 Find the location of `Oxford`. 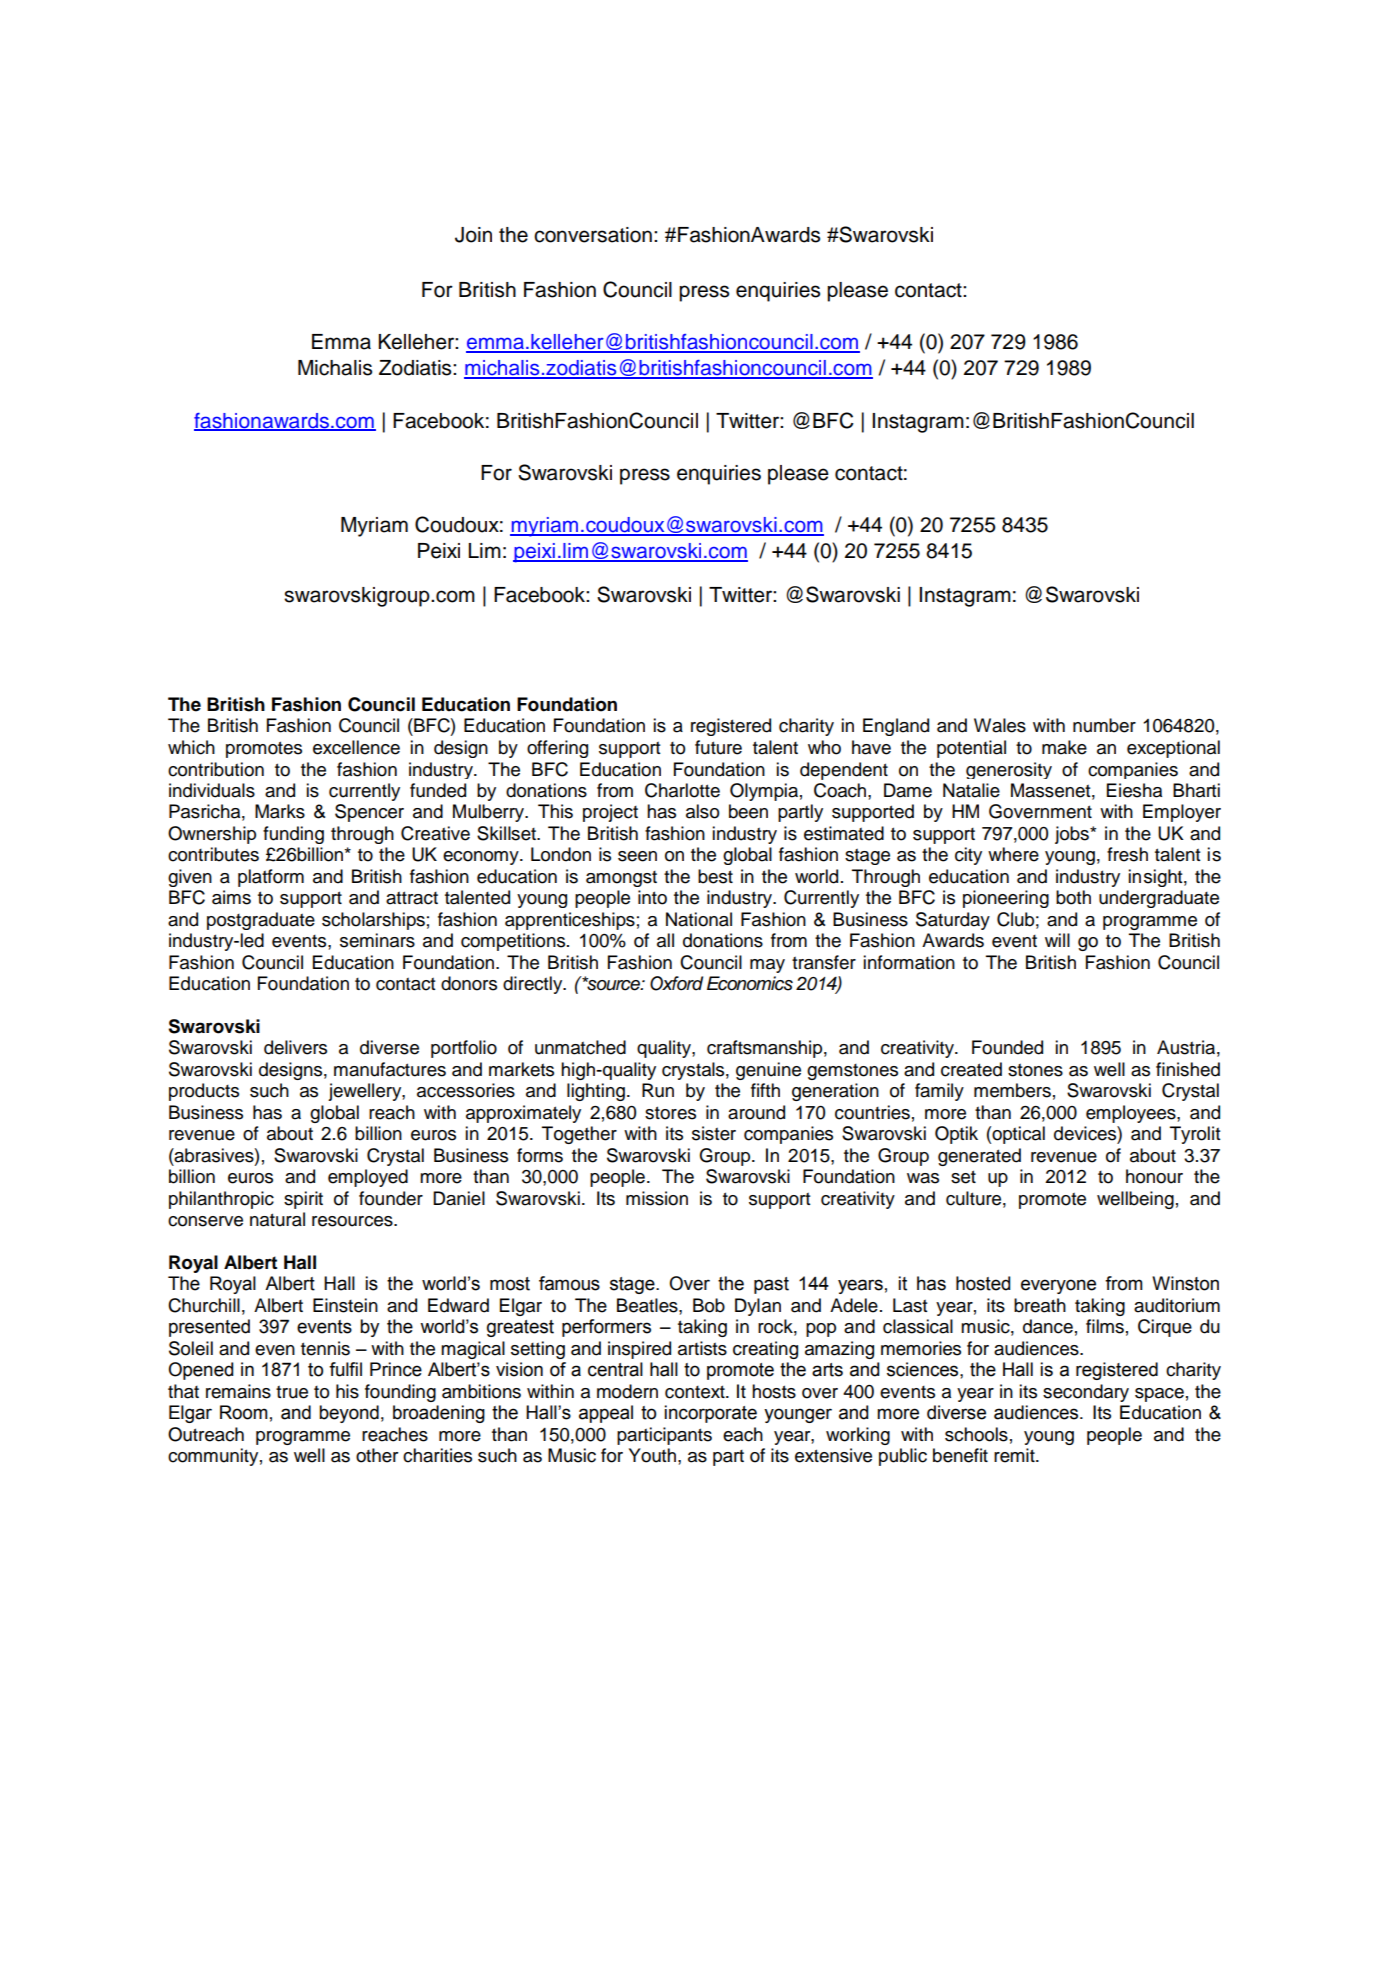

Oxford is located at coordinates (676, 983).
